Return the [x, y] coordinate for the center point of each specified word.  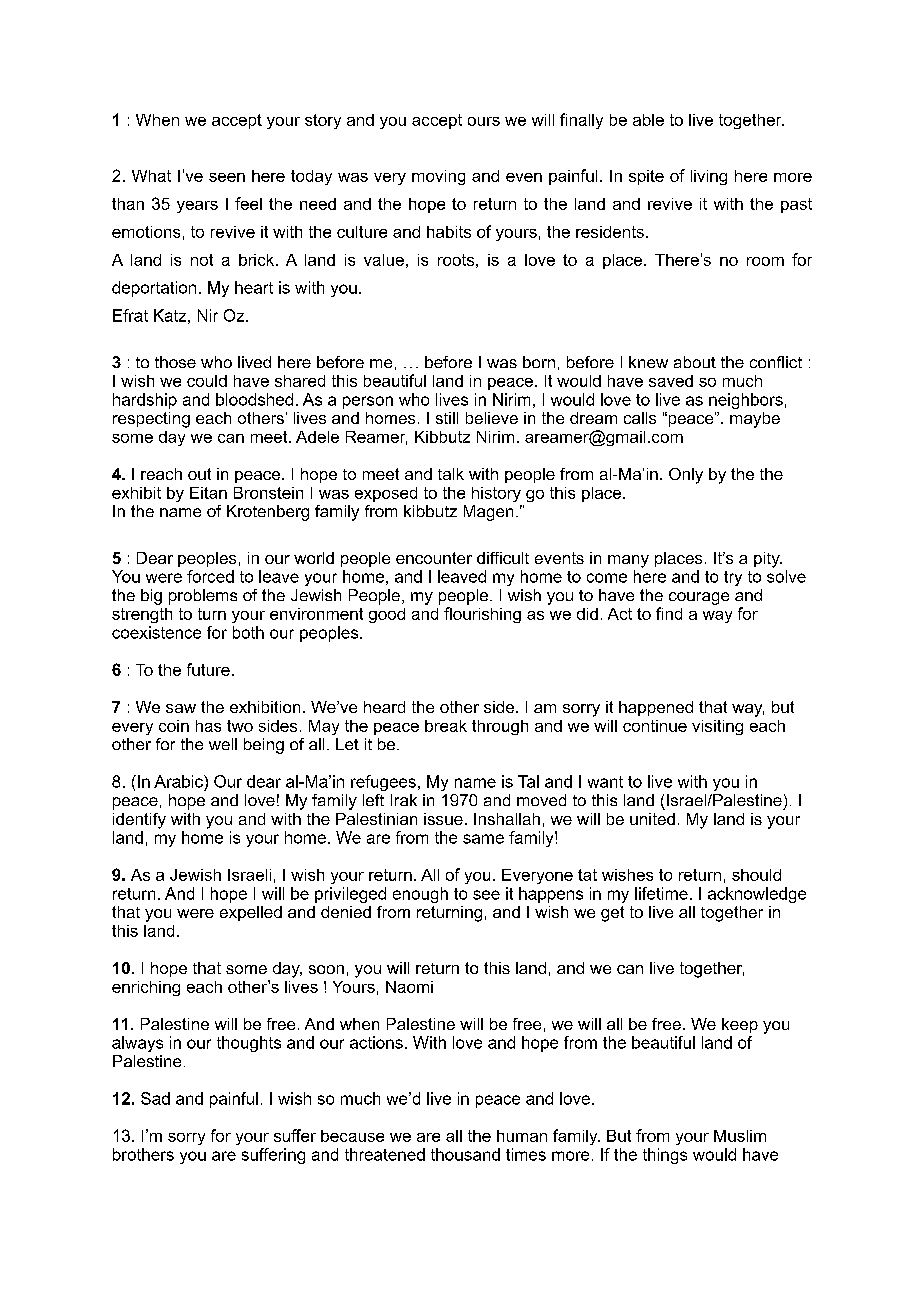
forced [210, 576]
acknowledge [757, 895]
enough [420, 895]
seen [227, 177]
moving [438, 177]
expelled [251, 913]
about [695, 362]
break [446, 726]
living [709, 177]
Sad [155, 1098]
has [208, 726]
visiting [717, 727]
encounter [434, 558]
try [733, 578]
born [539, 362]
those [175, 362]
